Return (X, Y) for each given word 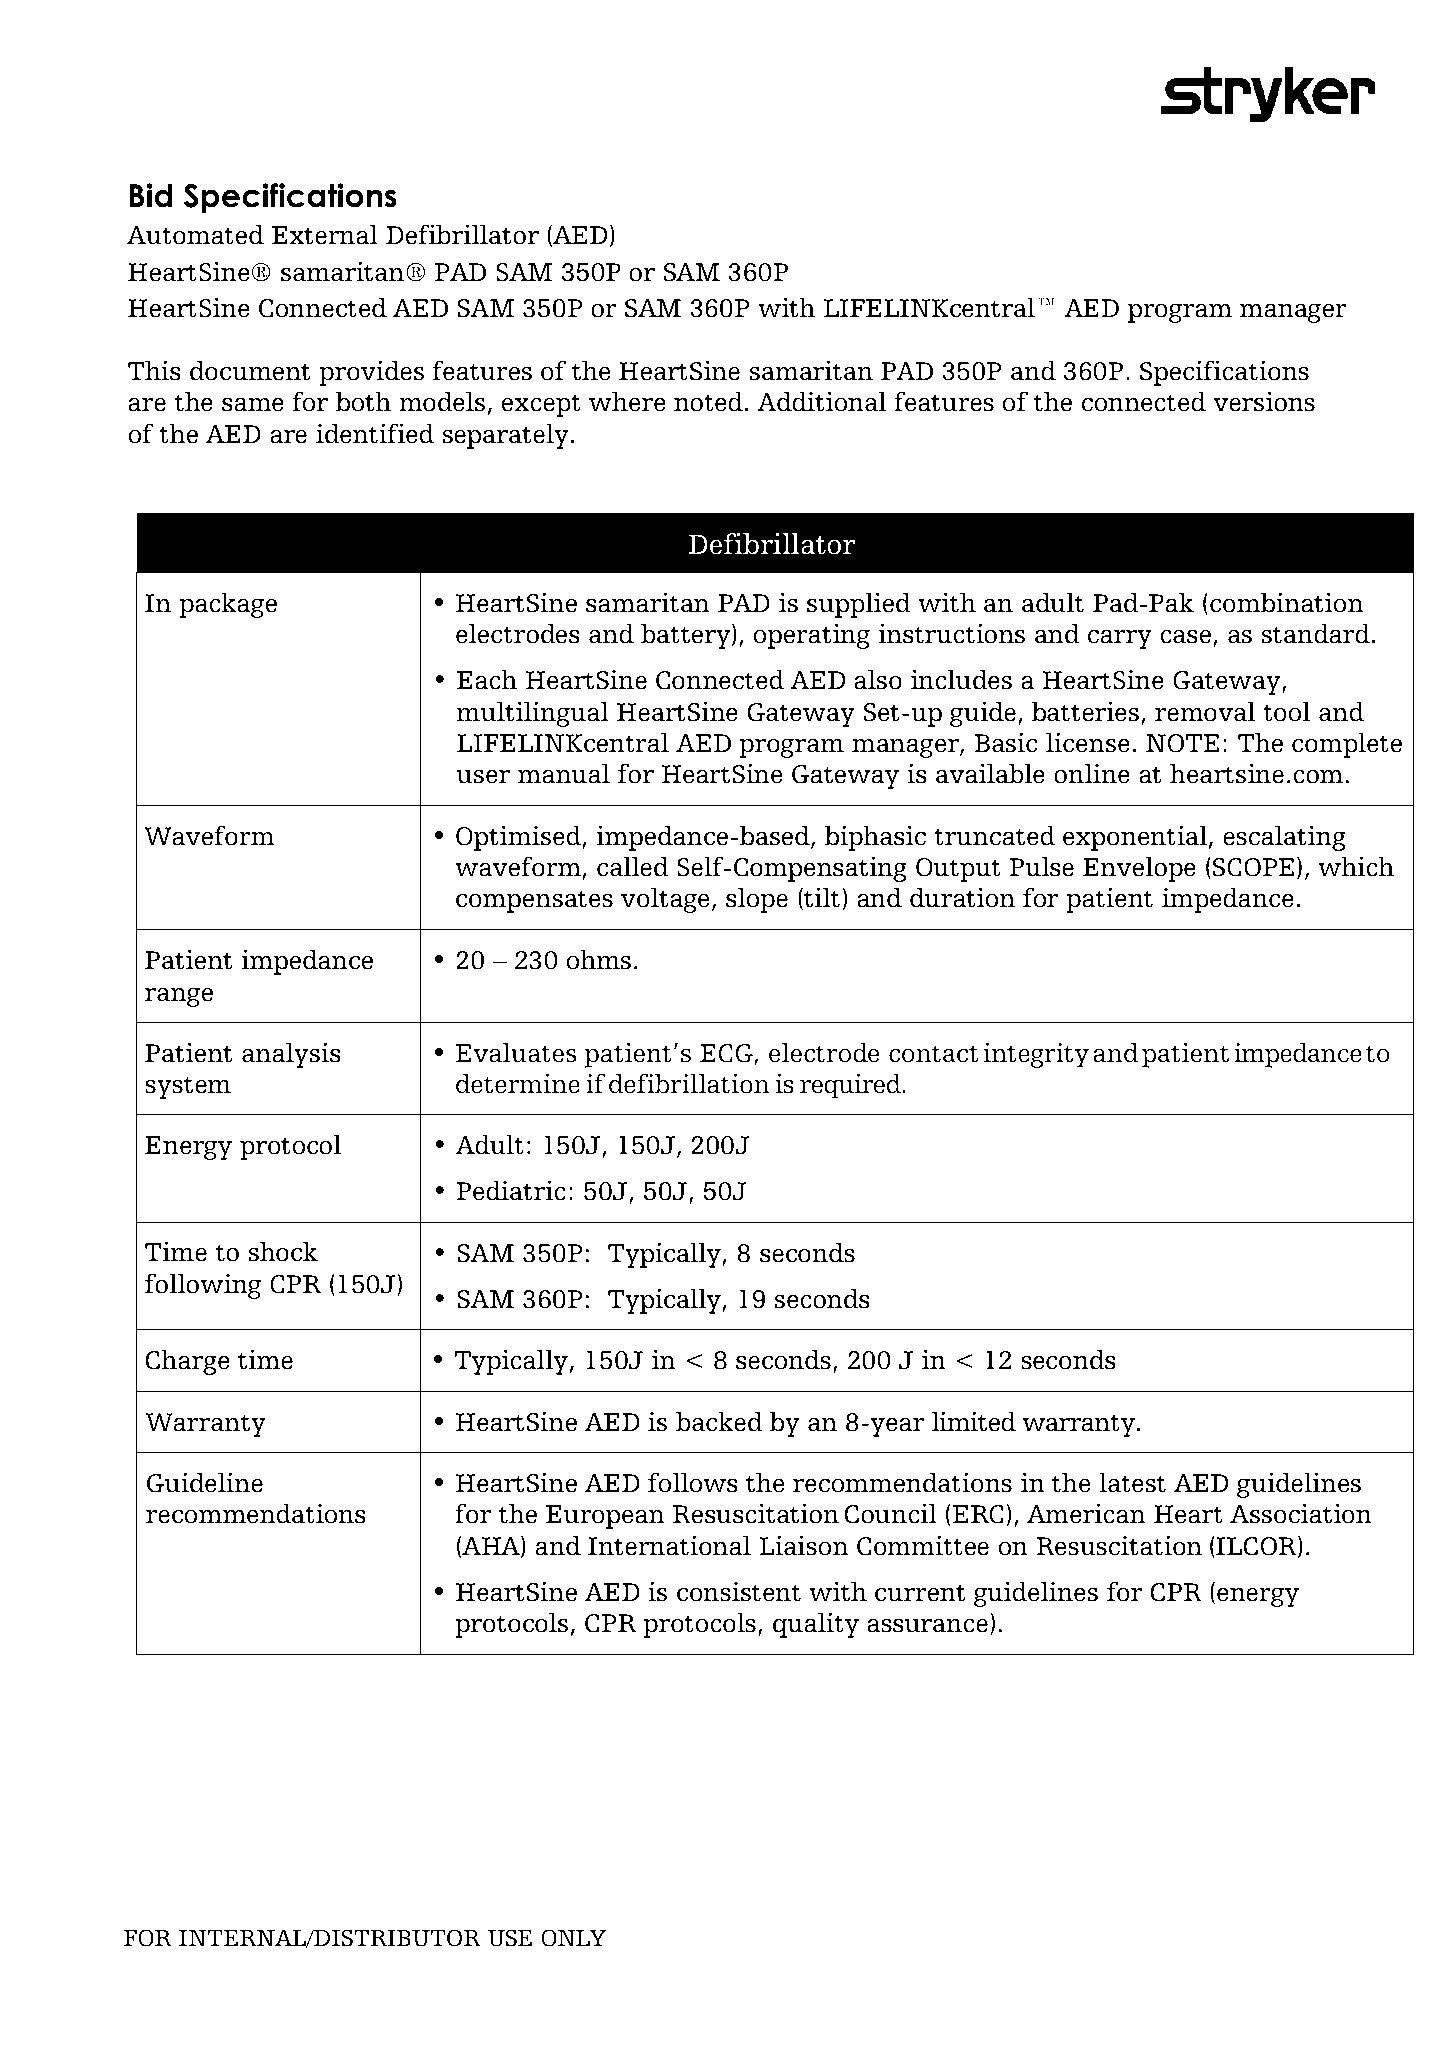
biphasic (875, 838)
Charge (188, 1362)
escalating (1284, 838)
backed (719, 1421)
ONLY (573, 1938)
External (325, 234)
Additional (821, 401)
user (483, 777)
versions (1264, 401)
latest (1132, 1482)
